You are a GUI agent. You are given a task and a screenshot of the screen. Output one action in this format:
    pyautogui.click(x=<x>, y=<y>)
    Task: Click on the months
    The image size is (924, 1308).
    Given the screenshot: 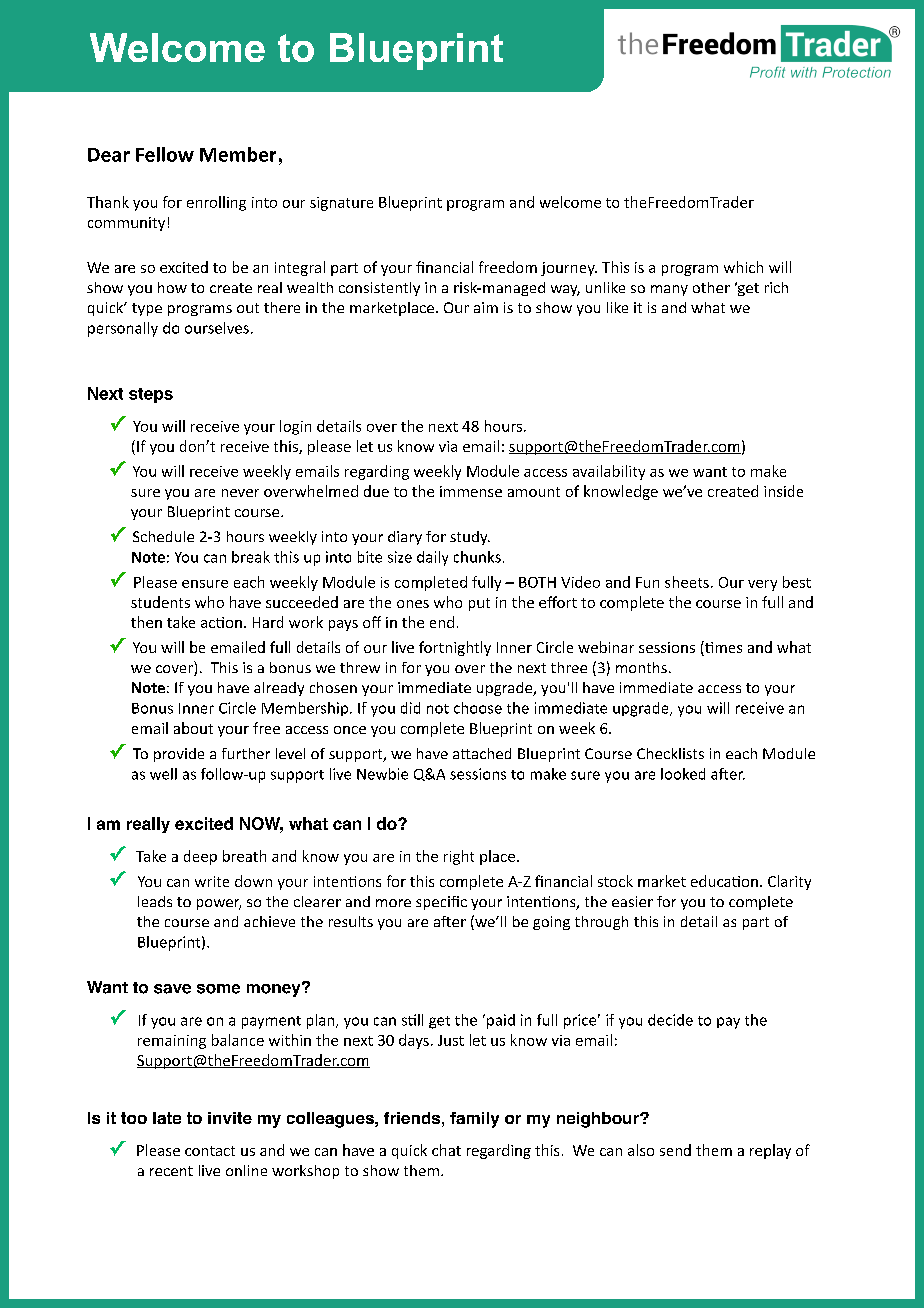 What is the action you would take?
    pyautogui.click(x=641, y=667)
